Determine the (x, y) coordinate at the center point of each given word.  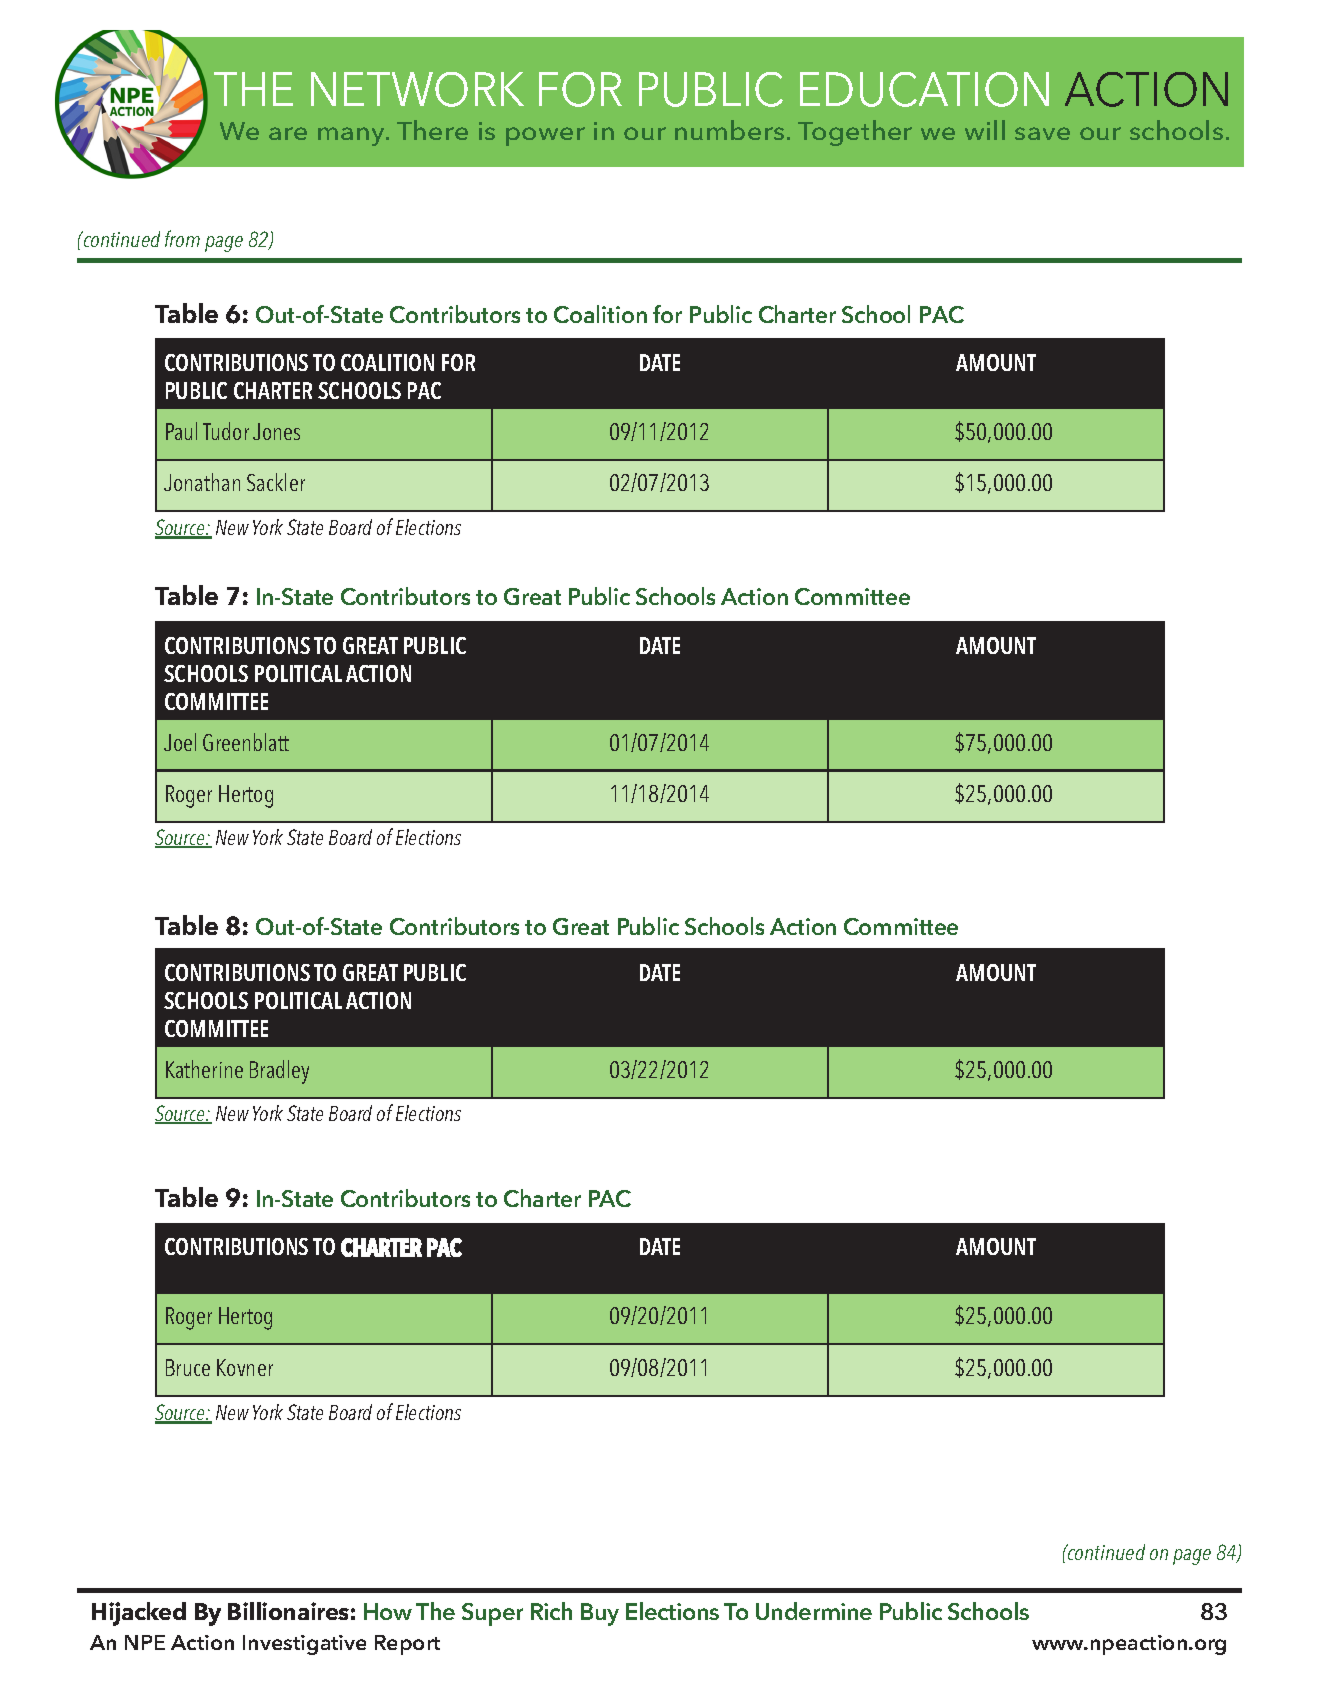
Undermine (814, 1611)
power (545, 136)
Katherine (204, 1069)
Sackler (276, 482)
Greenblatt (246, 742)
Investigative (304, 1645)
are (288, 133)
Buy (600, 1614)
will (985, 130)
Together (855, 133)
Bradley (279, 1072)
